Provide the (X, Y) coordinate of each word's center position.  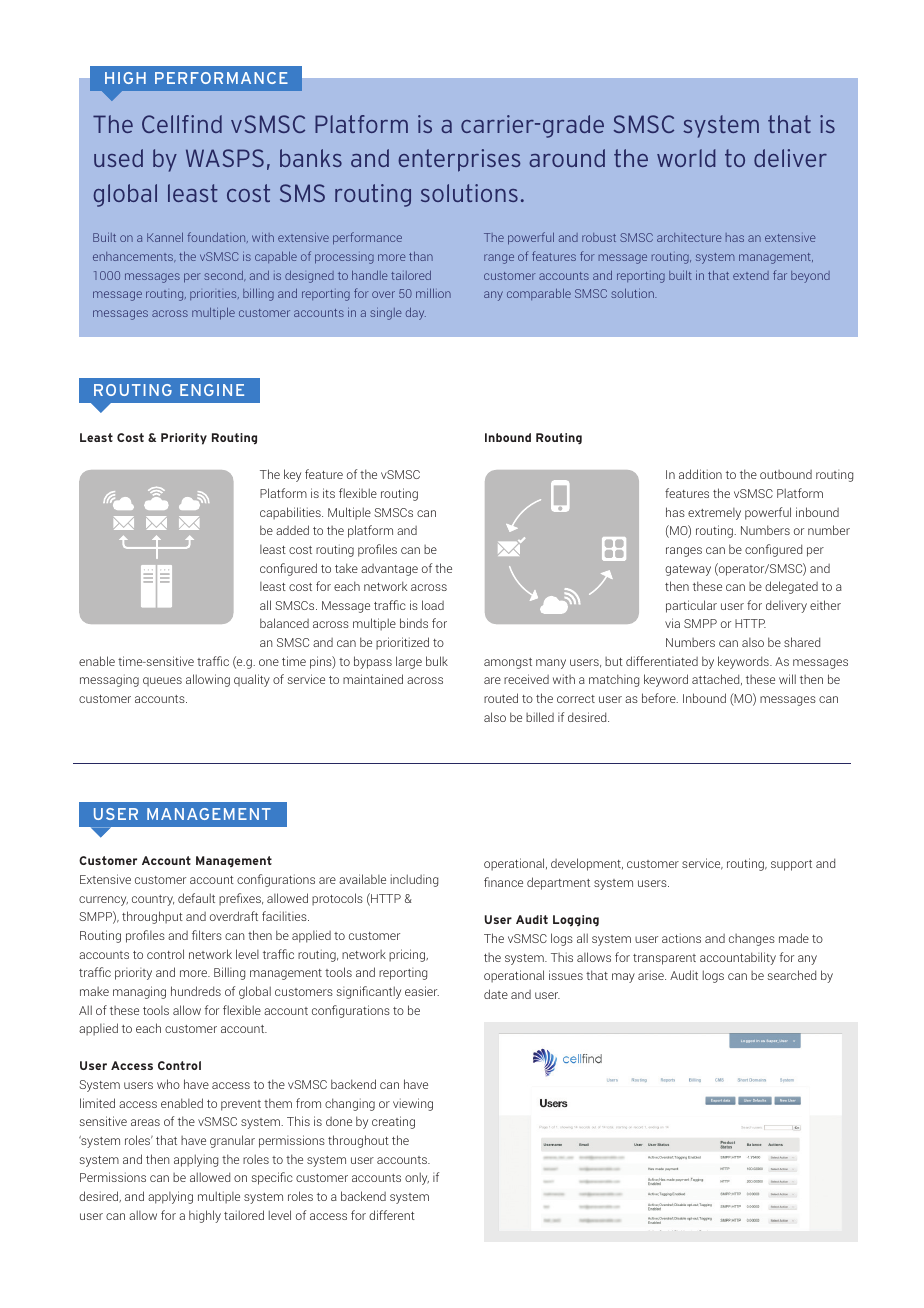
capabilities (291, 513)
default (196, 898)
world (686, 158)
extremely (714, 514)
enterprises (459, 160)
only (417, 1178)
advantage (389, 570)
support (791, 865)
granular (232, 1141)
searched (791, 975)
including (414, 880)
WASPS (225, 158)
